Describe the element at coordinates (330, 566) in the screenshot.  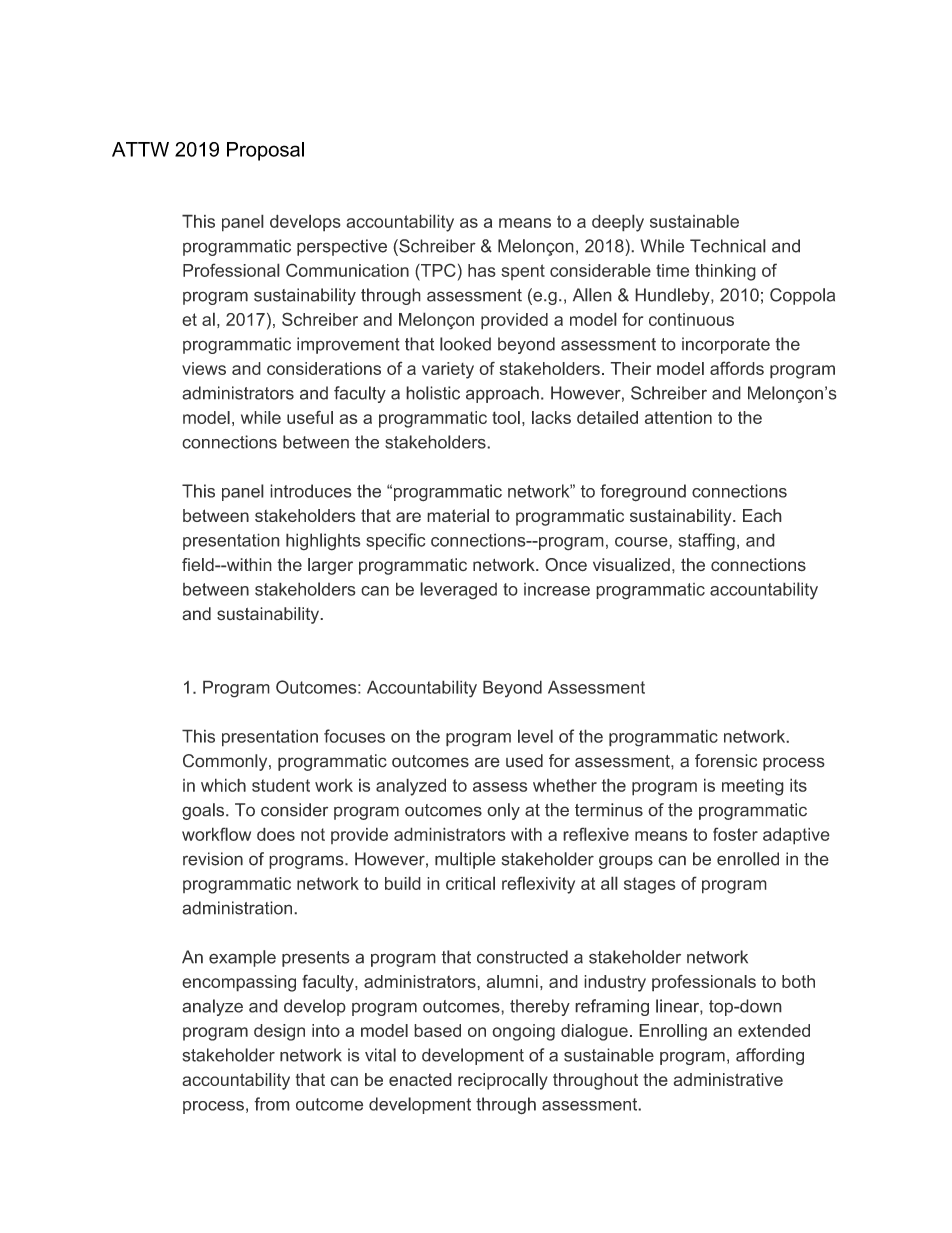
I see `larger` at that location.
